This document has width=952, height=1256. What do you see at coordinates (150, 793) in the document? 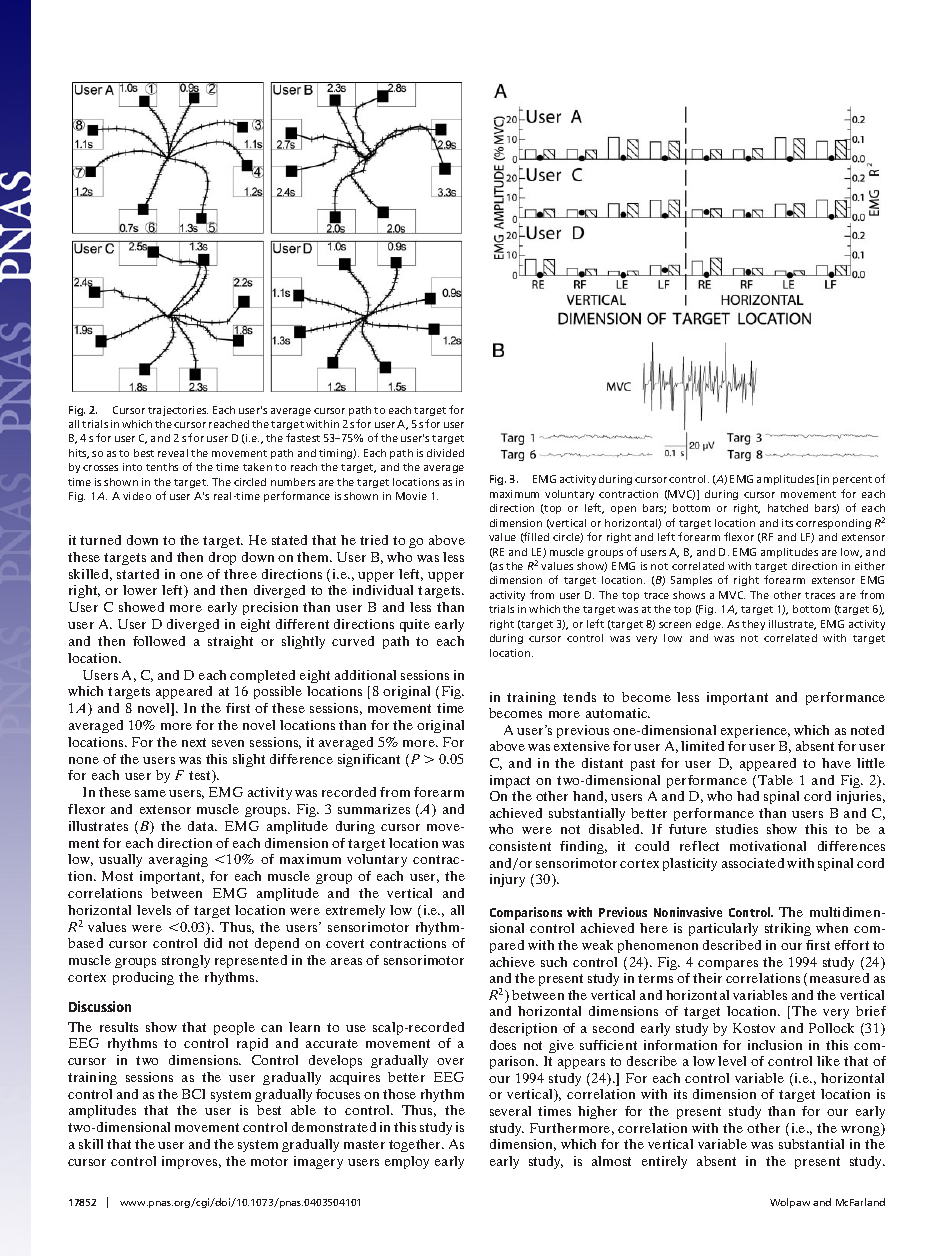
I see `same` at bounding box center [150, 793].
